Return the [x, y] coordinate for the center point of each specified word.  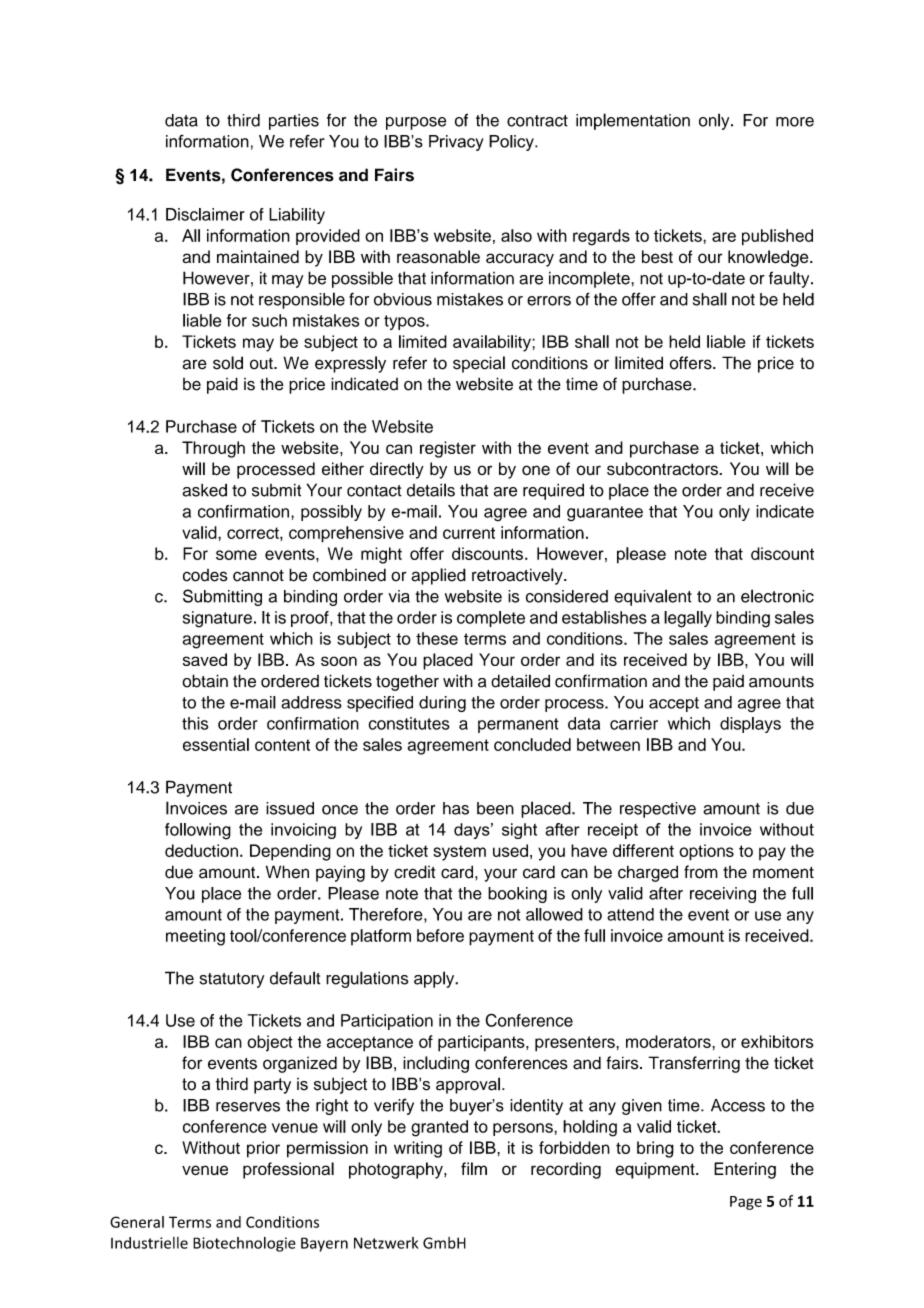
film [474, 1168]
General [137, 1222]
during [442, 704]
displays [750, 725]
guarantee [605, 514]
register [448, 449]
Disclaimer [205, 214]
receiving [723, 895]
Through [213, 449]
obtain [205, 681]
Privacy [456, 143]
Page [746, 1203]
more [795, 122]
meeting [195, 937]
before [440, 935]
